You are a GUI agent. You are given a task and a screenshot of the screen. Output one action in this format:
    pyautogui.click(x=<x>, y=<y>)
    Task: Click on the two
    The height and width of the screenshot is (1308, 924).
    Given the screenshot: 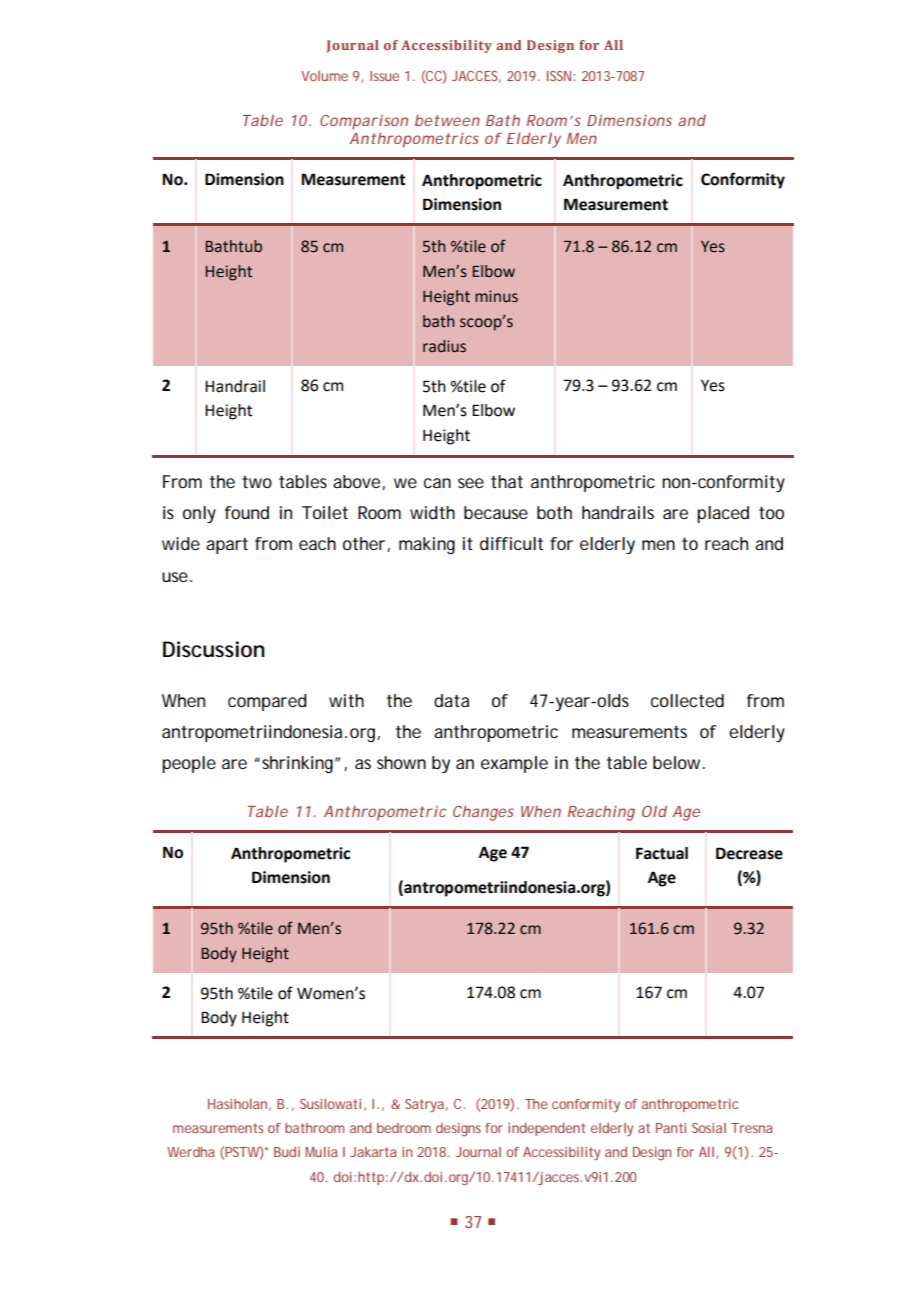 What is the action you would take?
    pyautogui.click(x=257, y=482)
